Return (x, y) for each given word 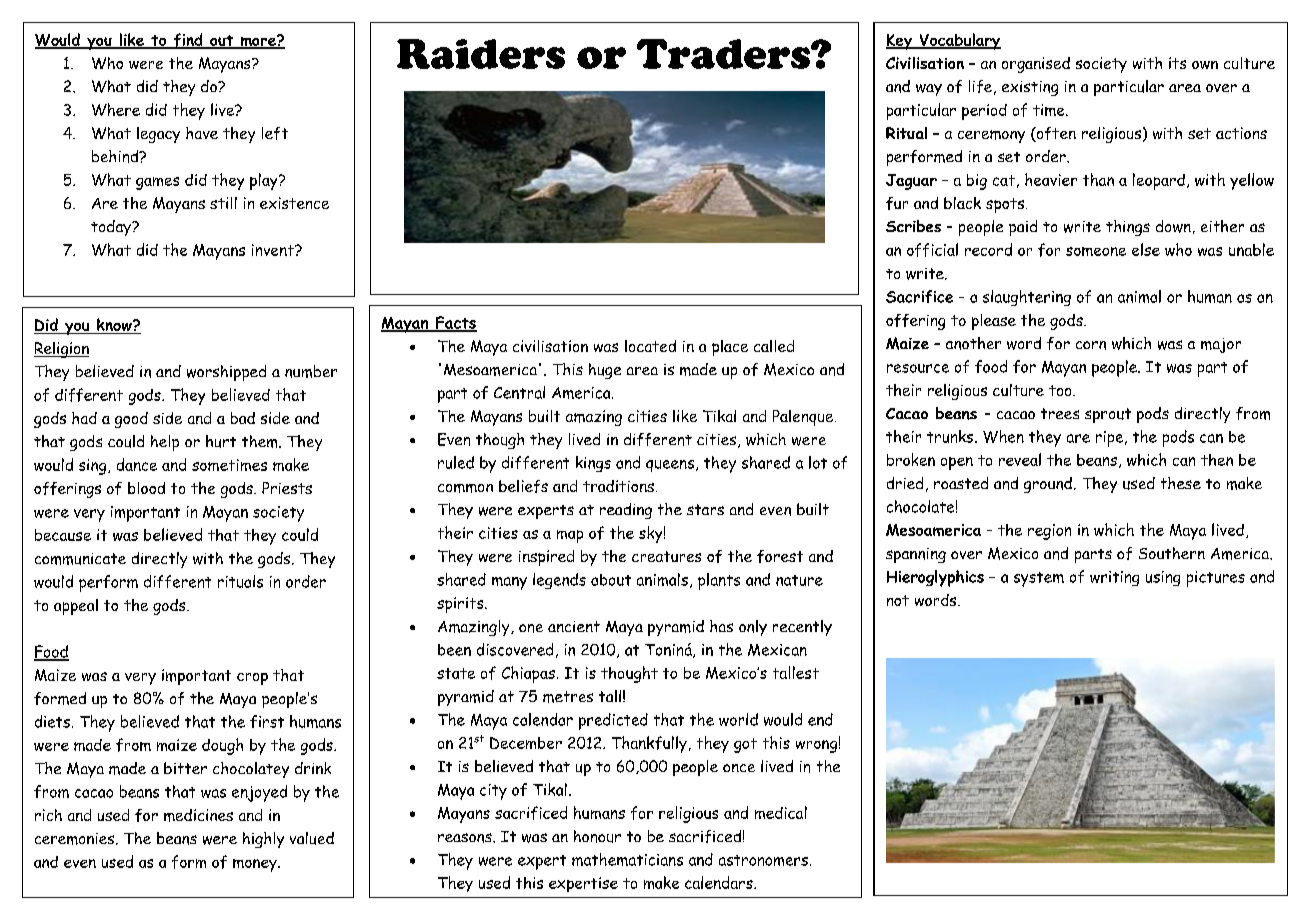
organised (1036, 65)
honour (597, 836)
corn (1091, 345)
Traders (724, 54)
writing (1114, 578)
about (611, 580)
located (650, 346)
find (188, 41)
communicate (80, 559)
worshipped (226, 373)
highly (263, 840)
